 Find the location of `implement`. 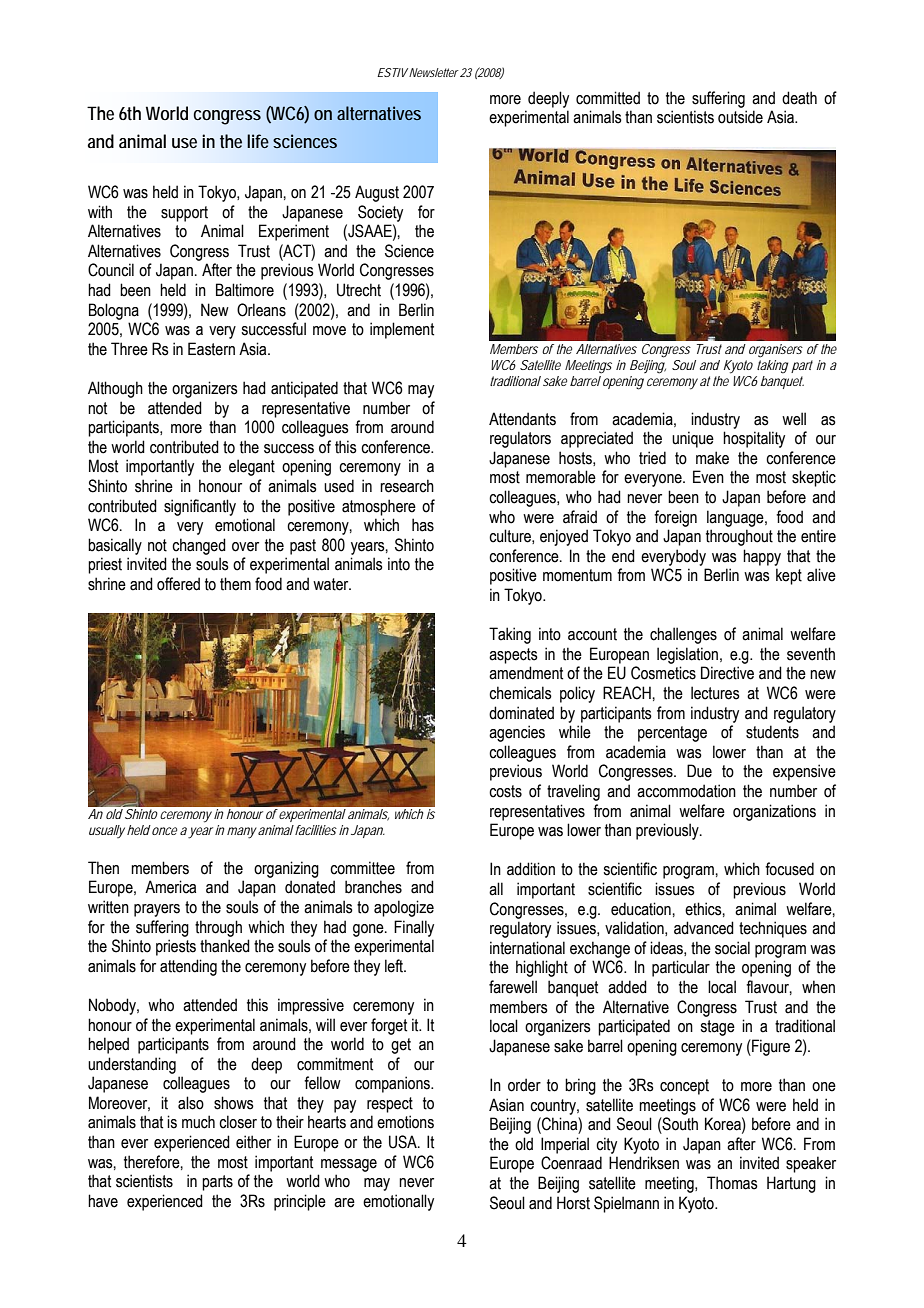

implement is located at coordinates (402, 330).
